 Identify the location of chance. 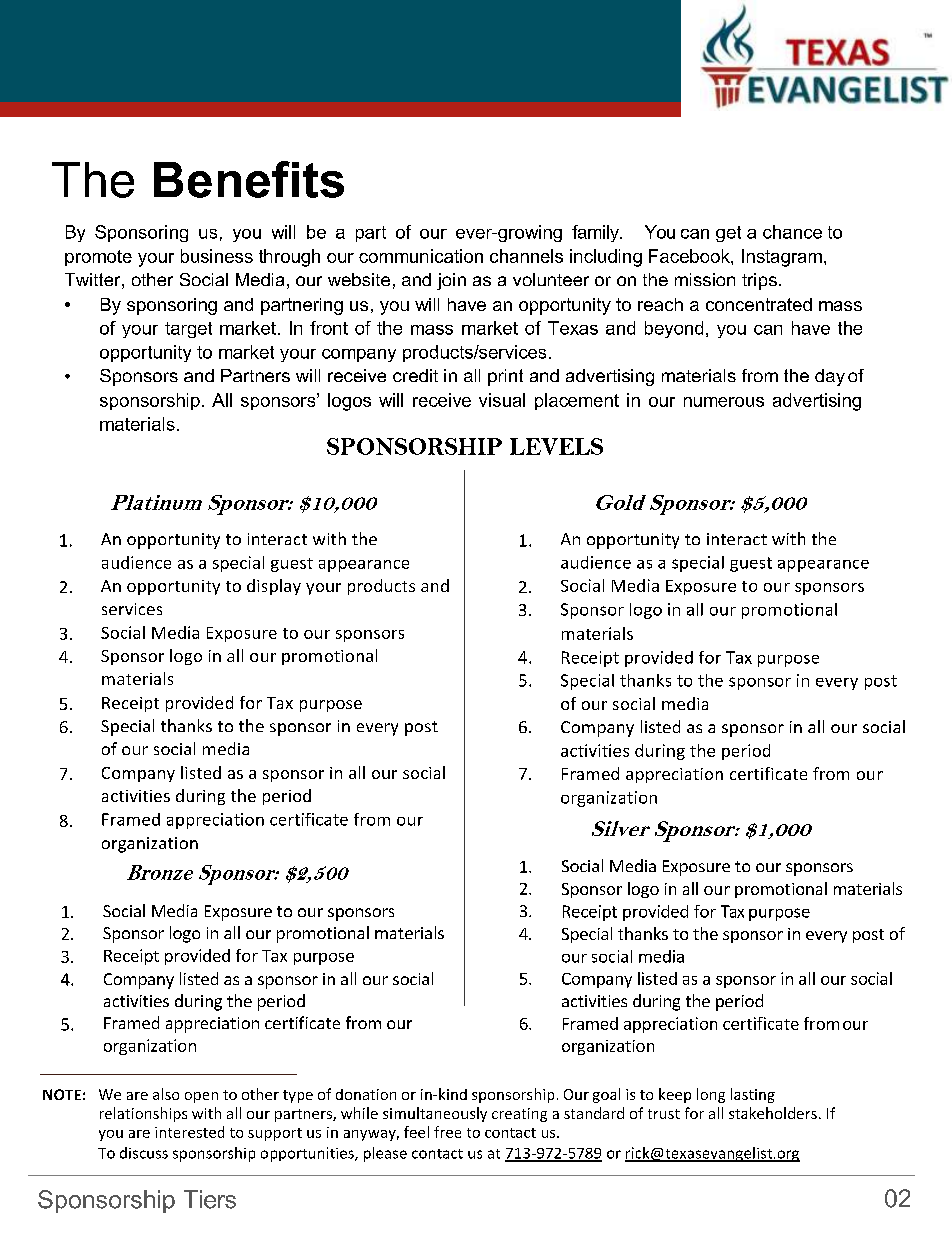
(792, 232).
